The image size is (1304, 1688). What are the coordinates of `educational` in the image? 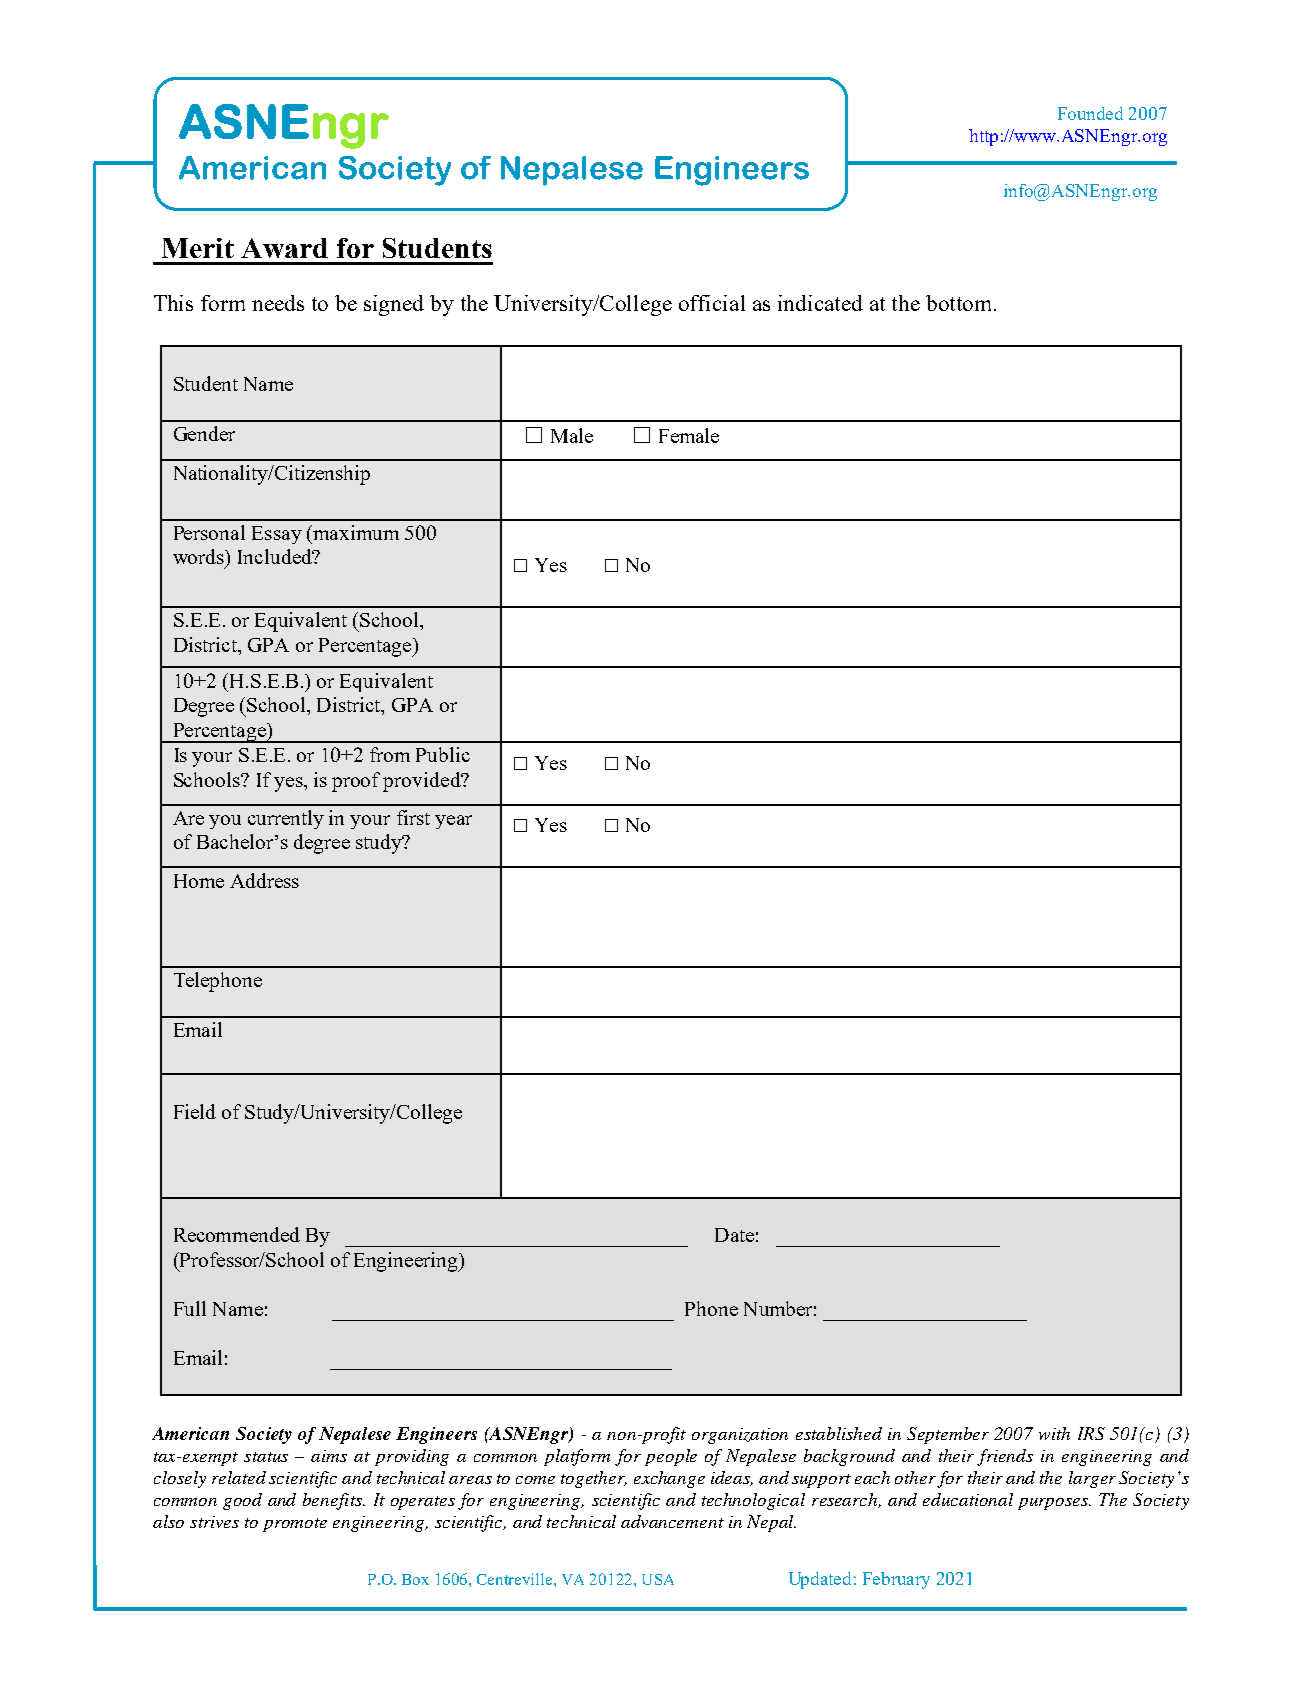 It's located at (968, 1499).
